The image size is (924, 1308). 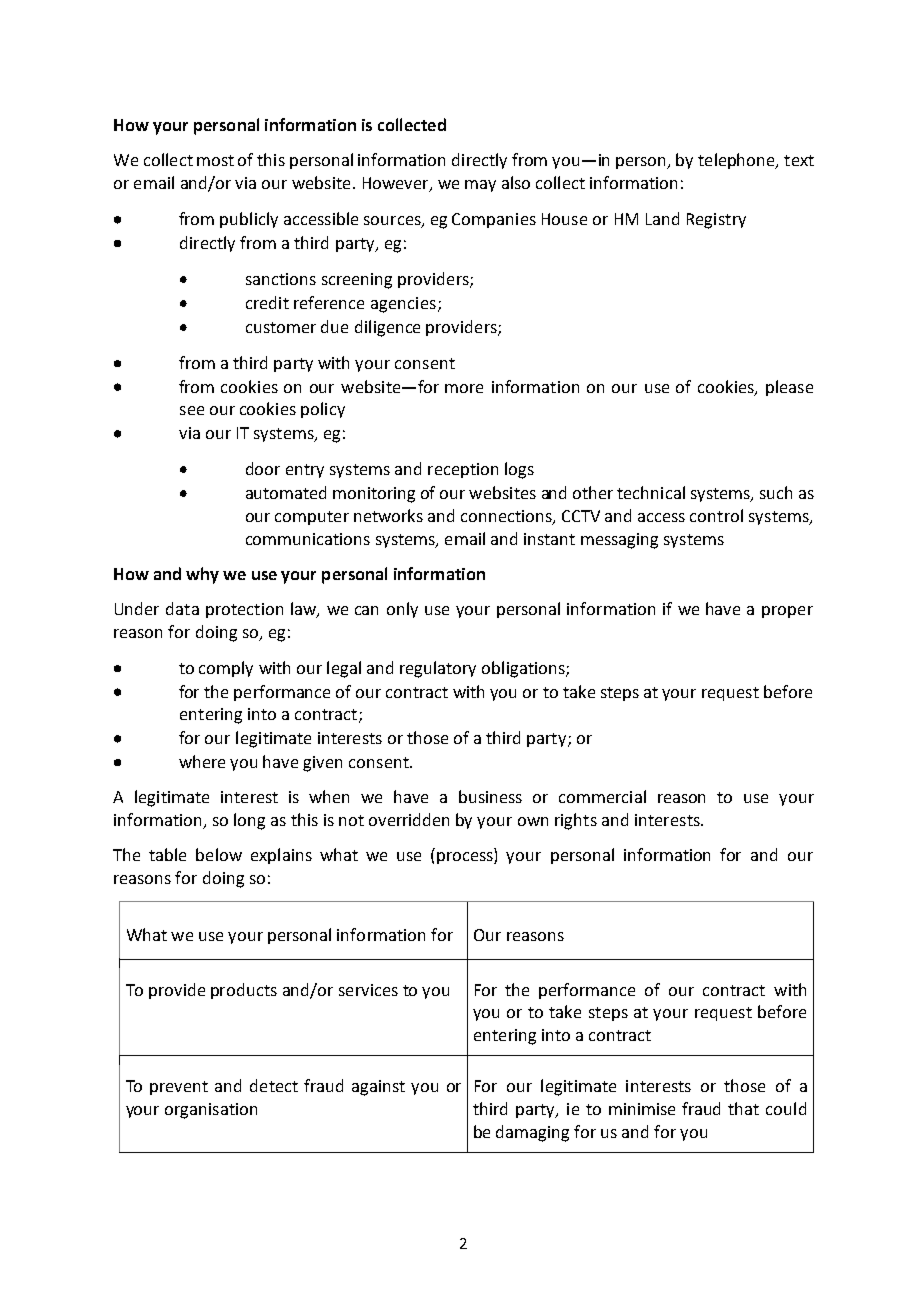 I want to click on damaging, so click(x=532, y=1133).
